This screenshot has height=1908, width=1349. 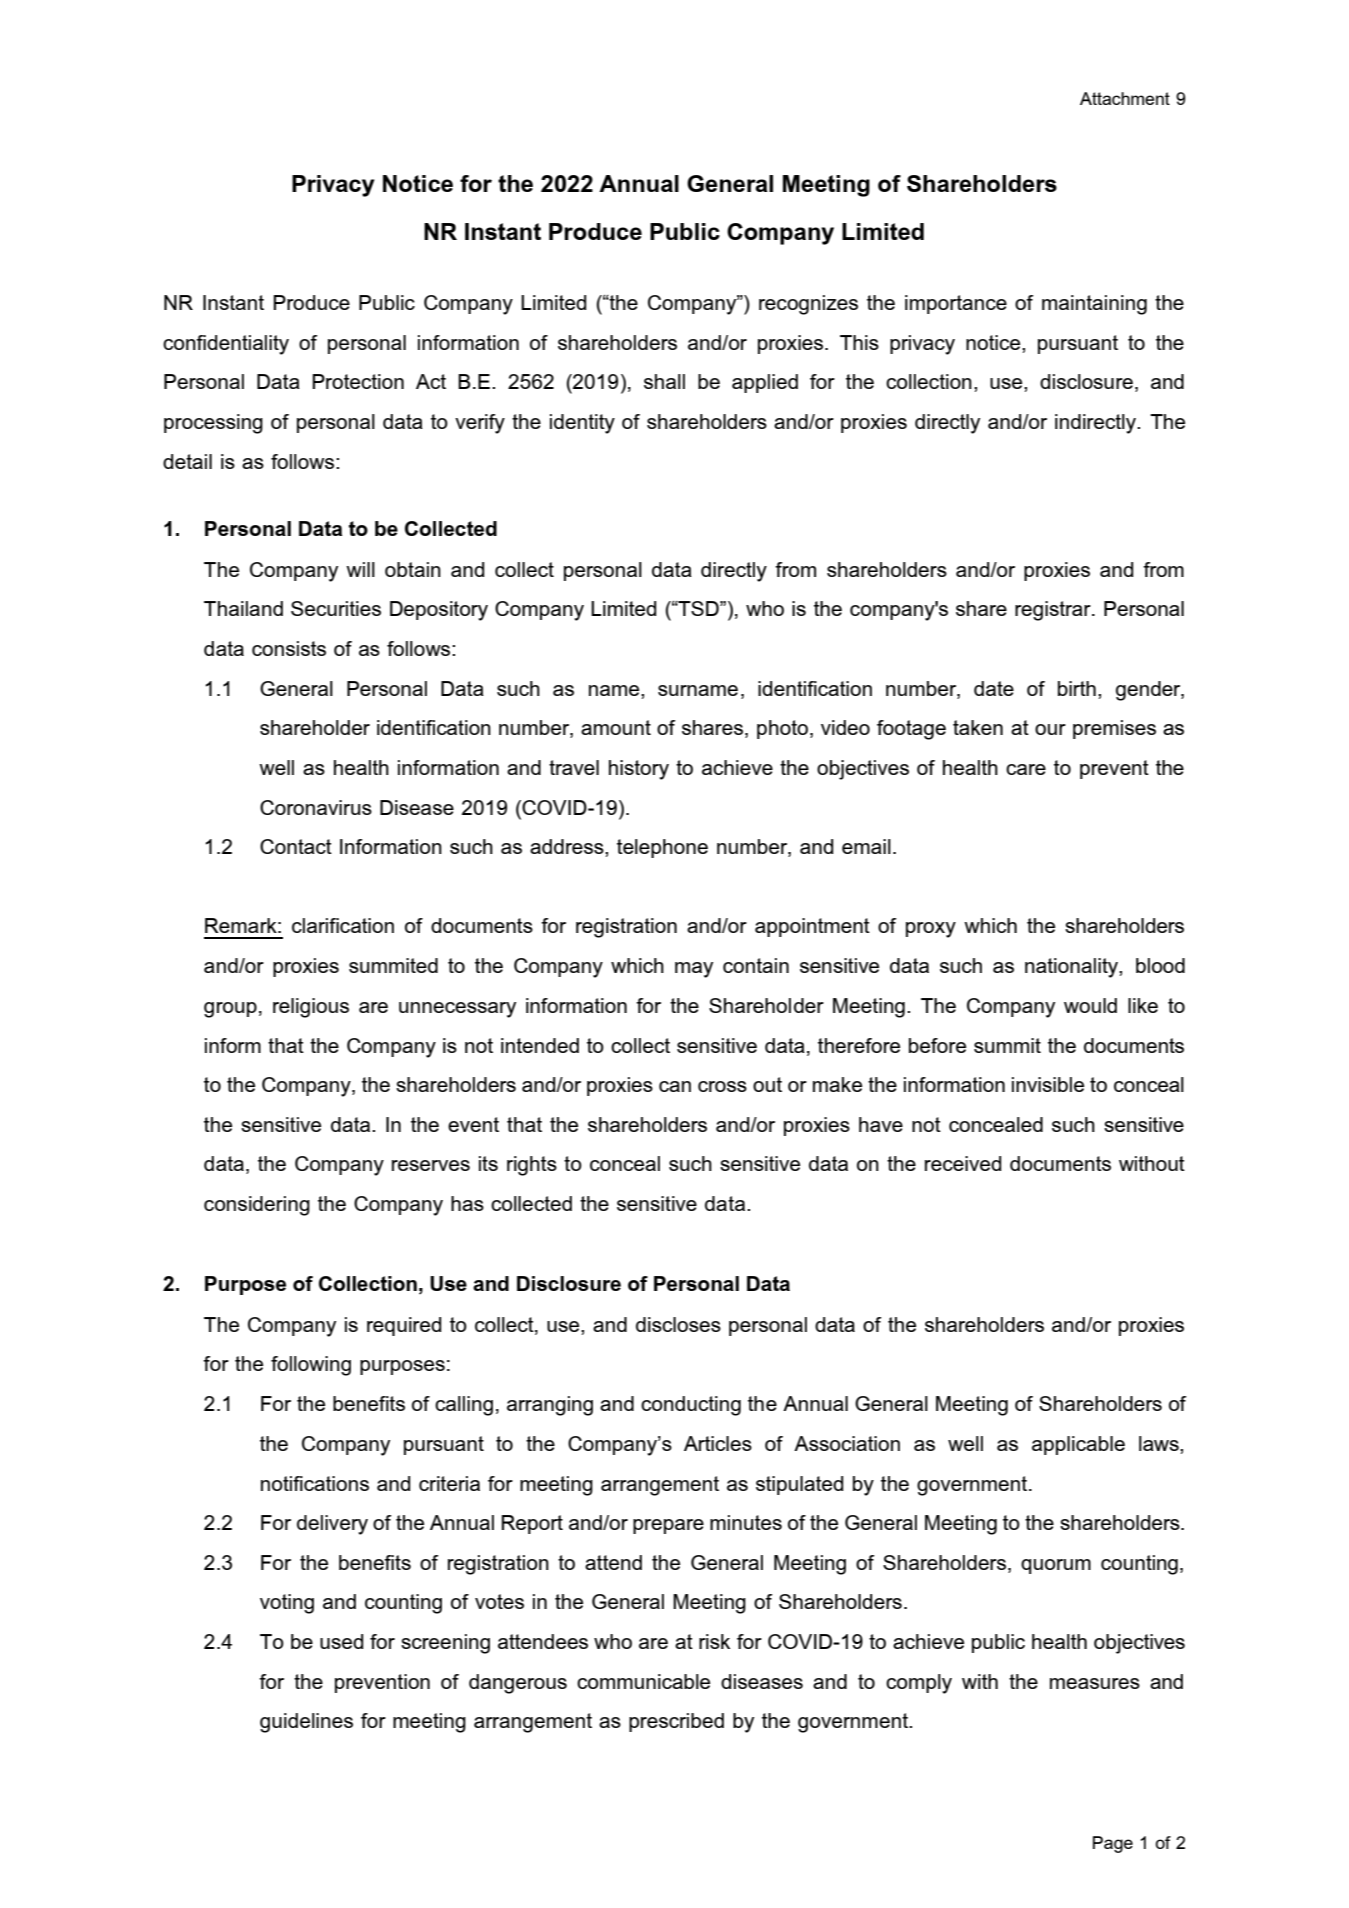 I want to click on guidelines, so click(x=306, y=1723).
